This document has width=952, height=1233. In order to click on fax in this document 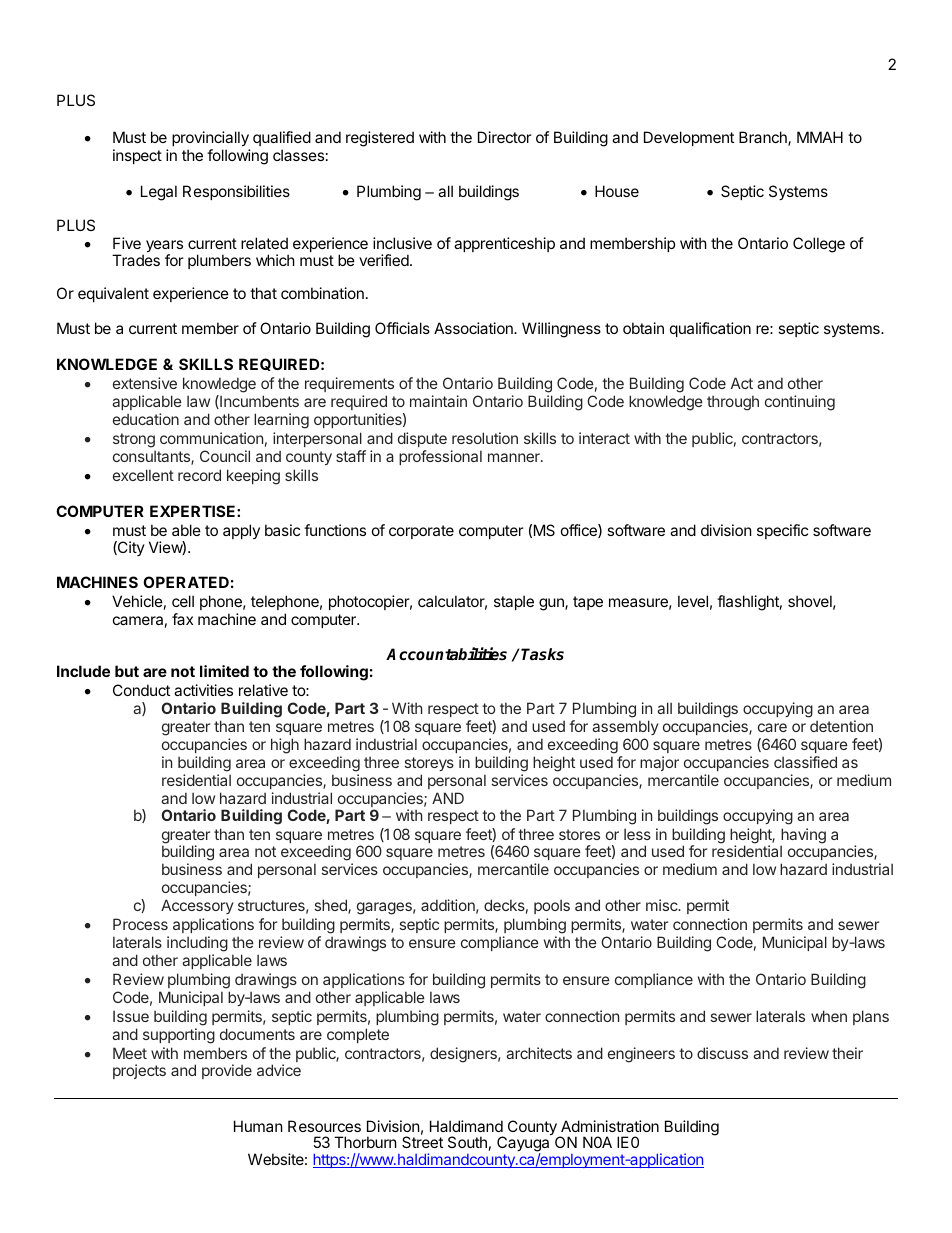, I will do `click(182, 619)`.
